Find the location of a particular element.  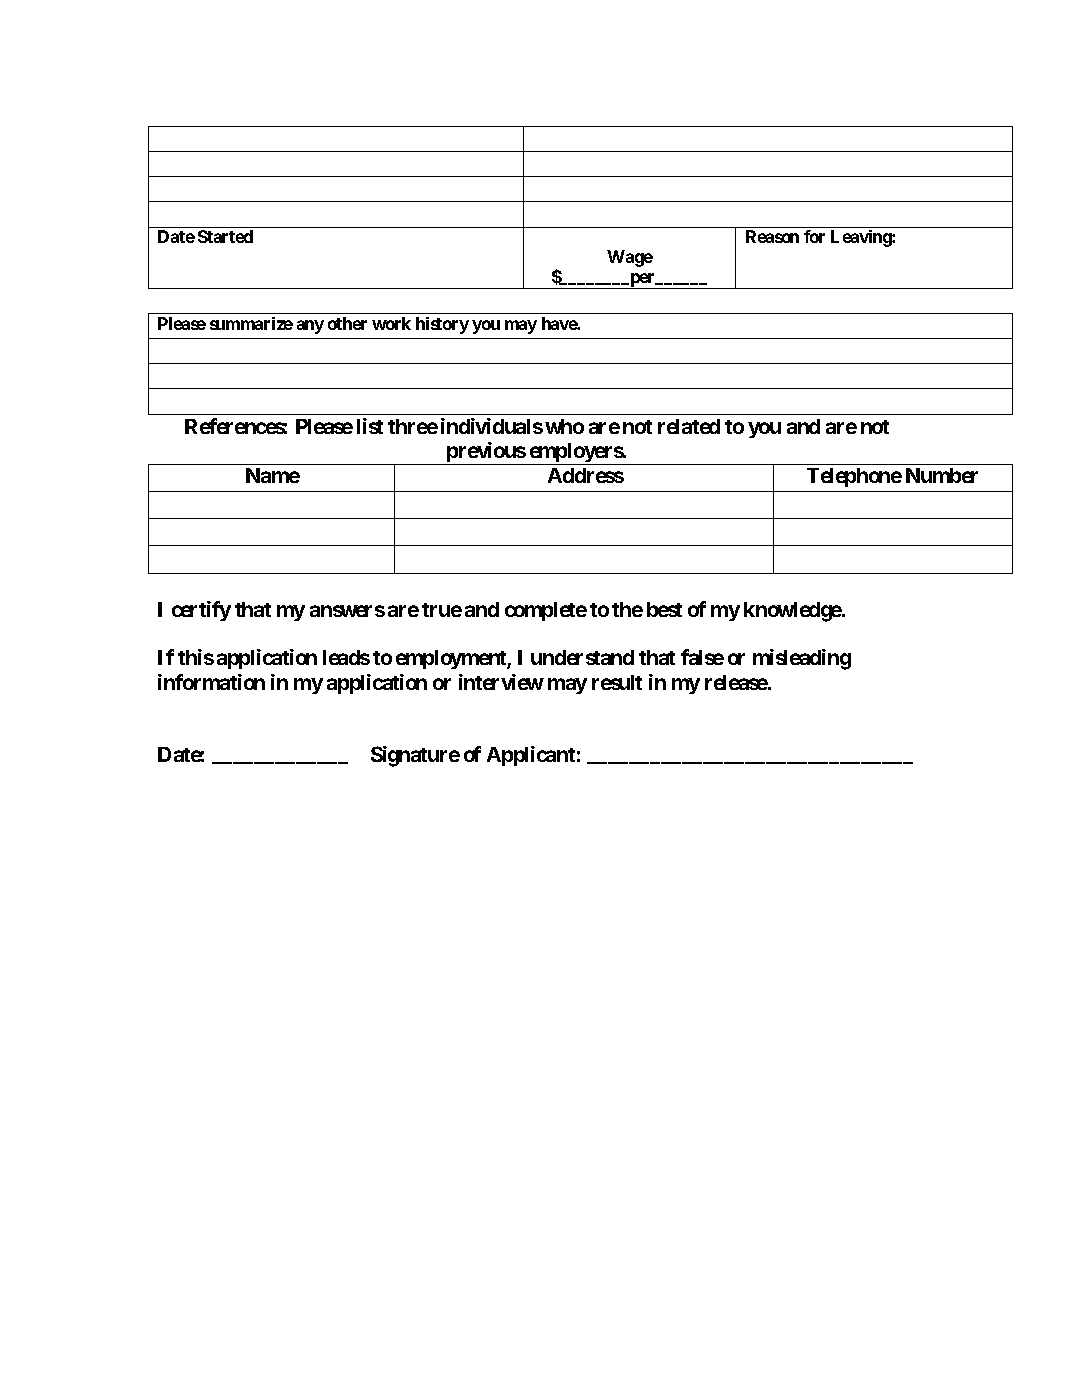

Name is located at coordinates (273, 475).
